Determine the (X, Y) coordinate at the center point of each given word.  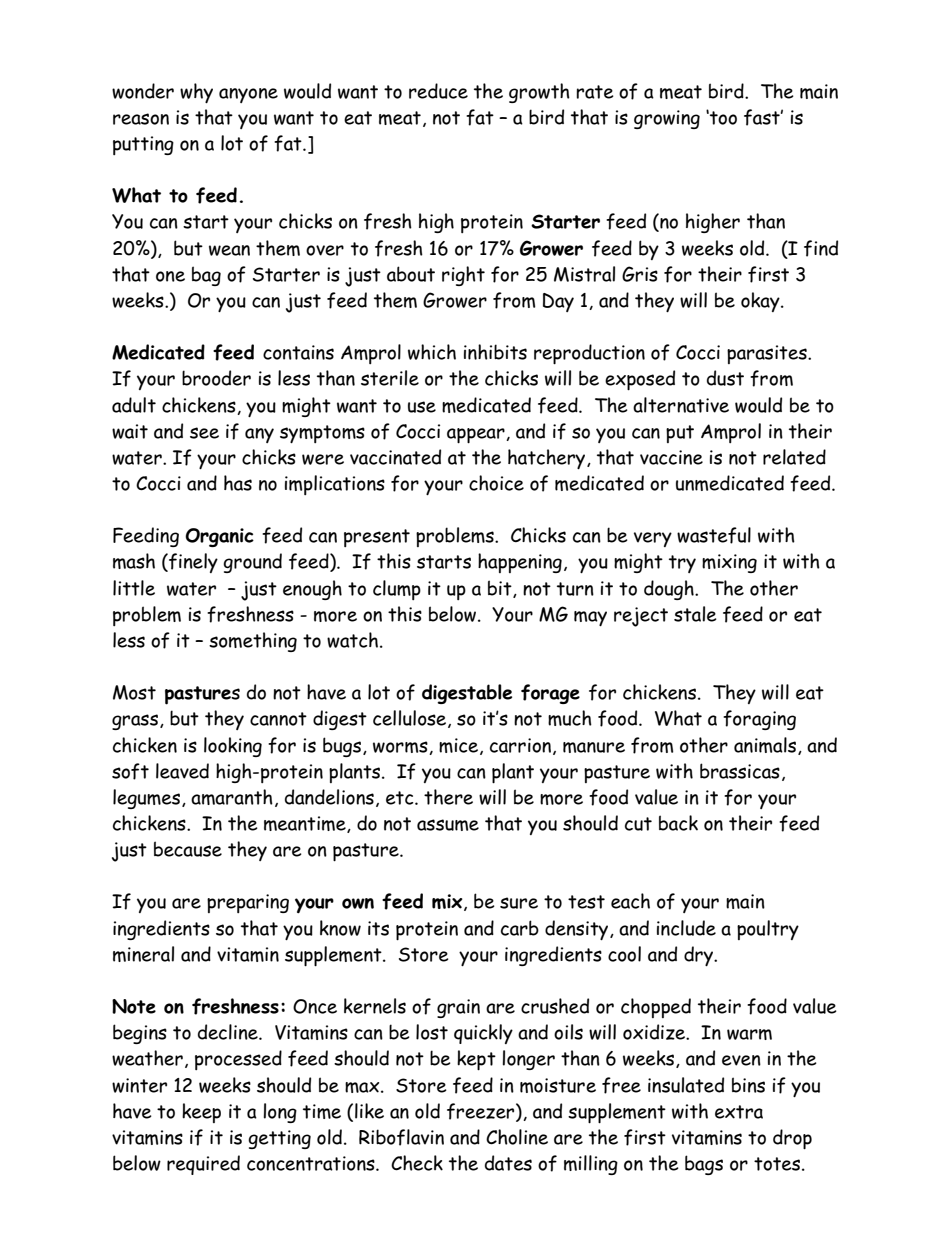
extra (739, 1112)
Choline (517, 1137)
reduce (438, 91)
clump (397, 590)
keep (201, 1113)
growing (667, 119)
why (196, 93)
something (253, 642)
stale (695, 614)
